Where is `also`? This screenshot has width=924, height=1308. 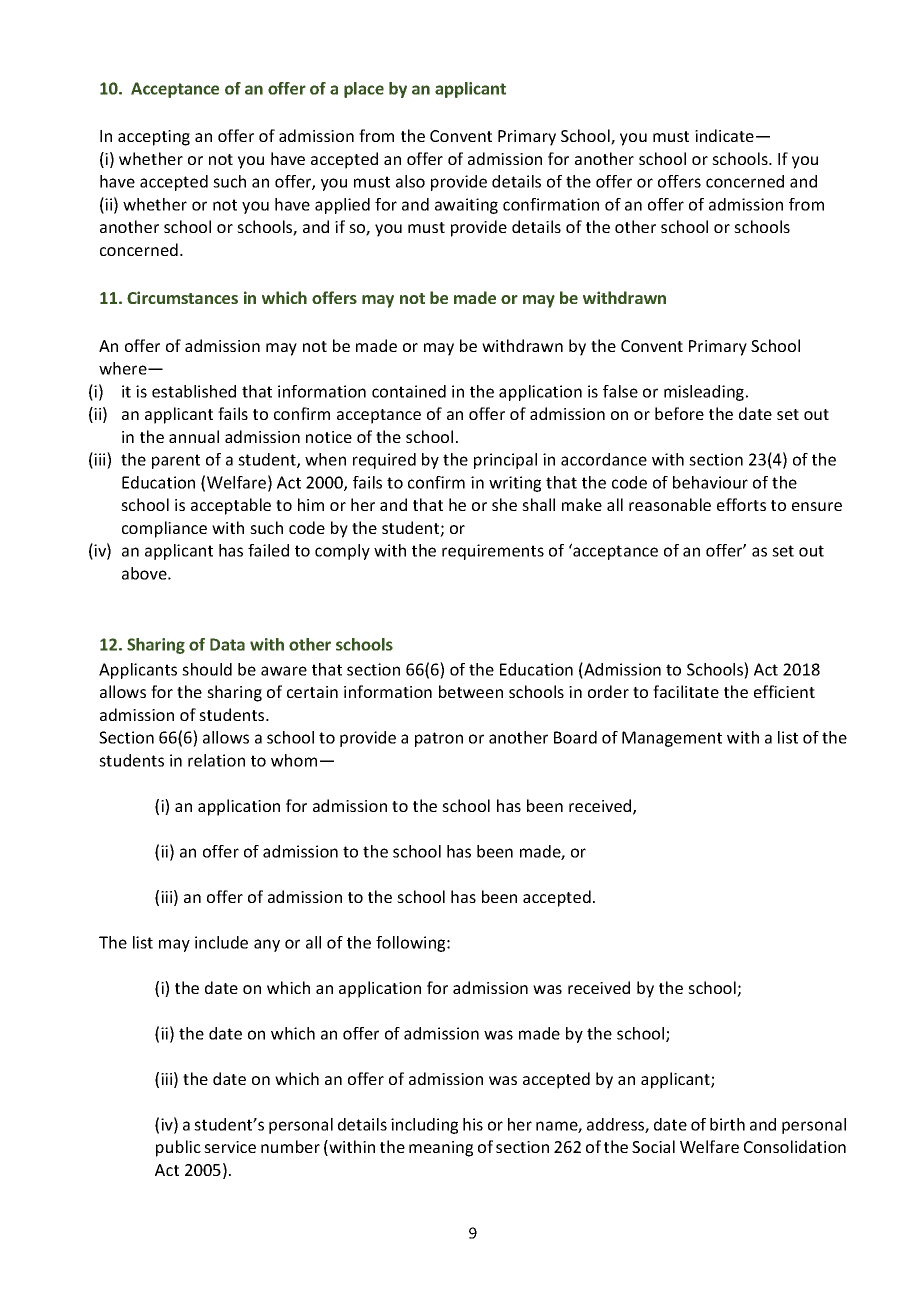 also is located at coordinates (410, 181).
